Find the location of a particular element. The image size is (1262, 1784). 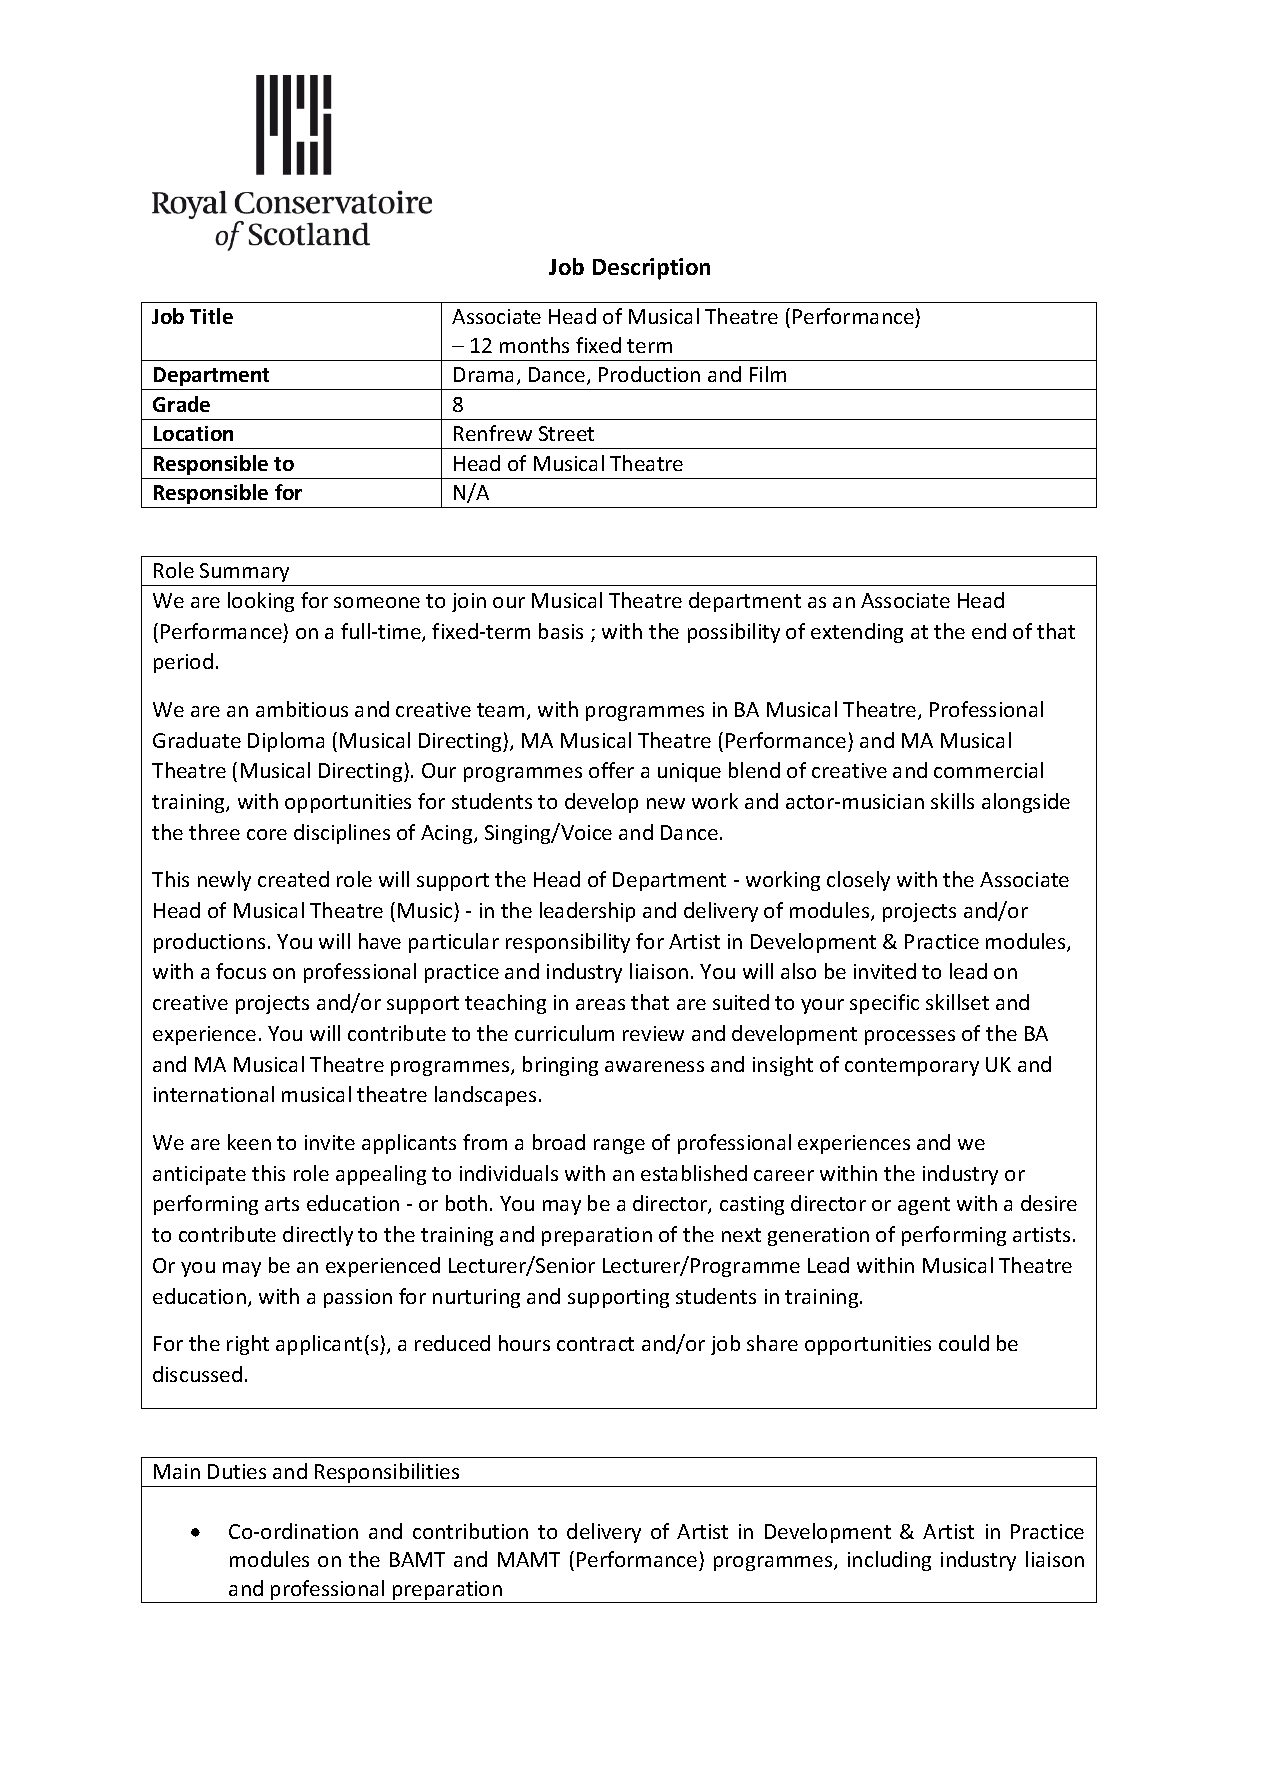

closely is located at coordinates (858, 881).
